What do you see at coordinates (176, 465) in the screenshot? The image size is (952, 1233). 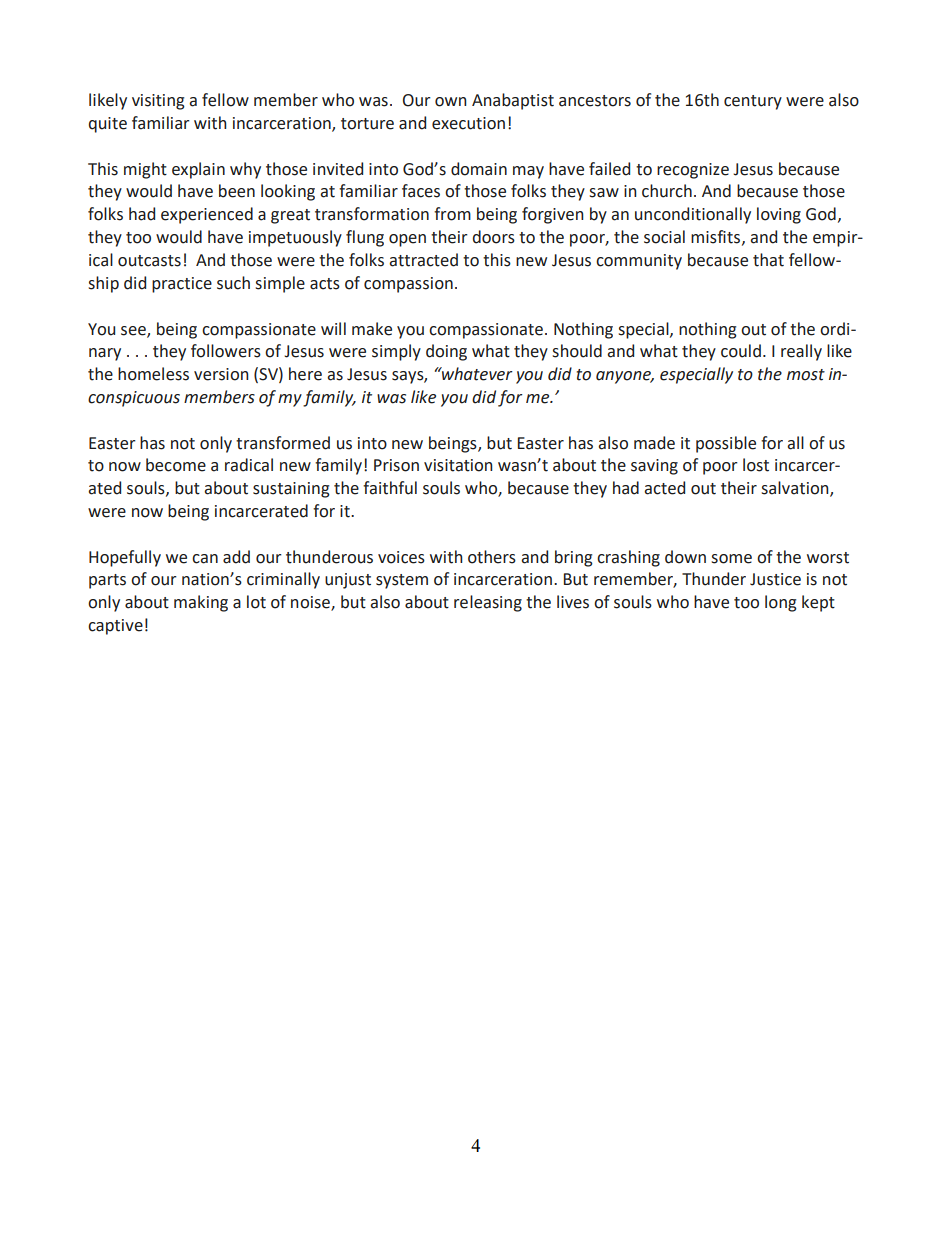 I see `become` at bounding box center [176, 465].
